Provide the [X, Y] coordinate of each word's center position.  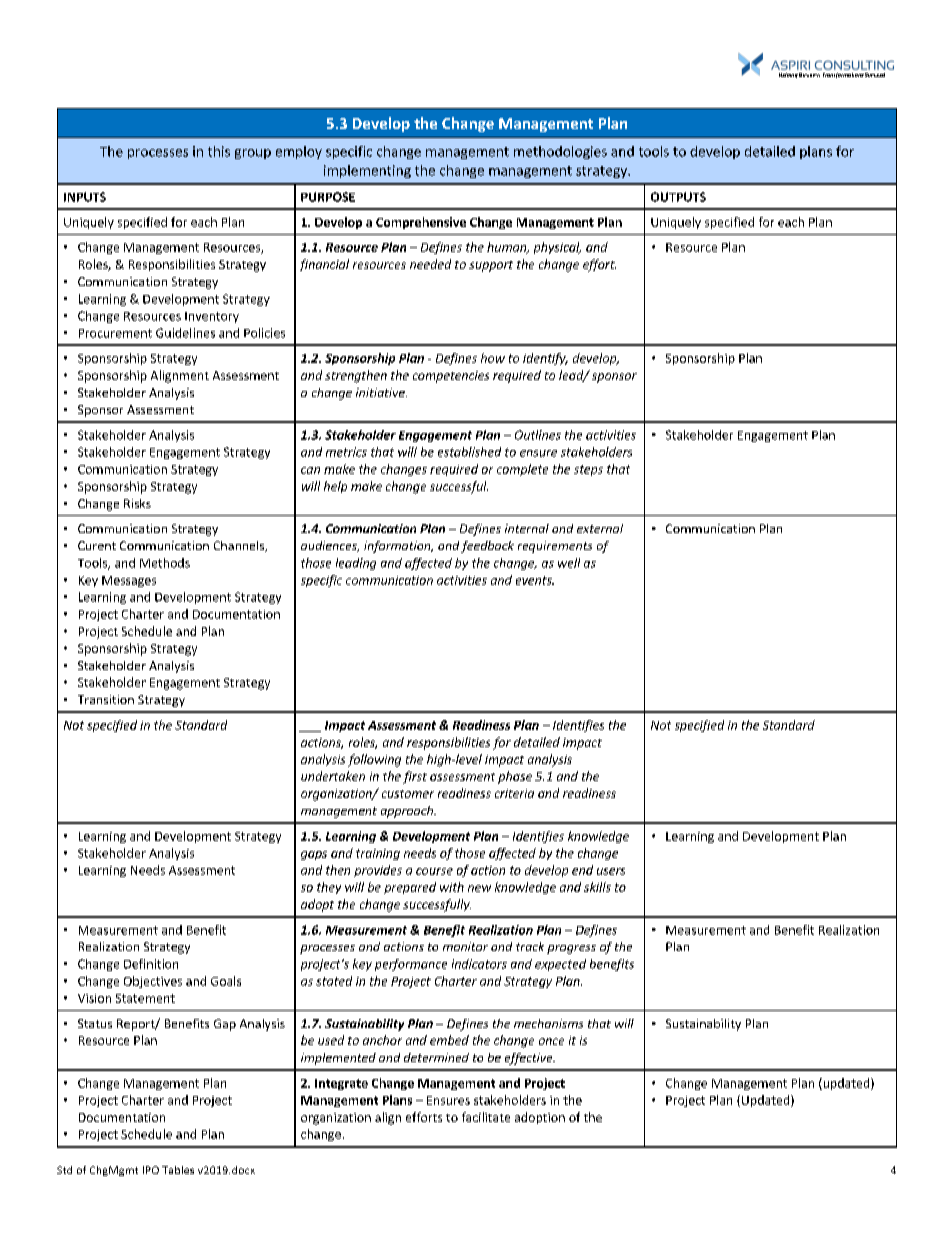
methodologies [560, 152]
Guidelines [185, 333]
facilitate [486, 1117]
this [219, 151]
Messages [129, 581]
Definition [151, 964]
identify [545, 359]
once [551, 1041]
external [600, 528]
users [611, 871]
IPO [151, 1170]
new [479, 888]
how [493, 358]
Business [809, 75]
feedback [487, 547]
